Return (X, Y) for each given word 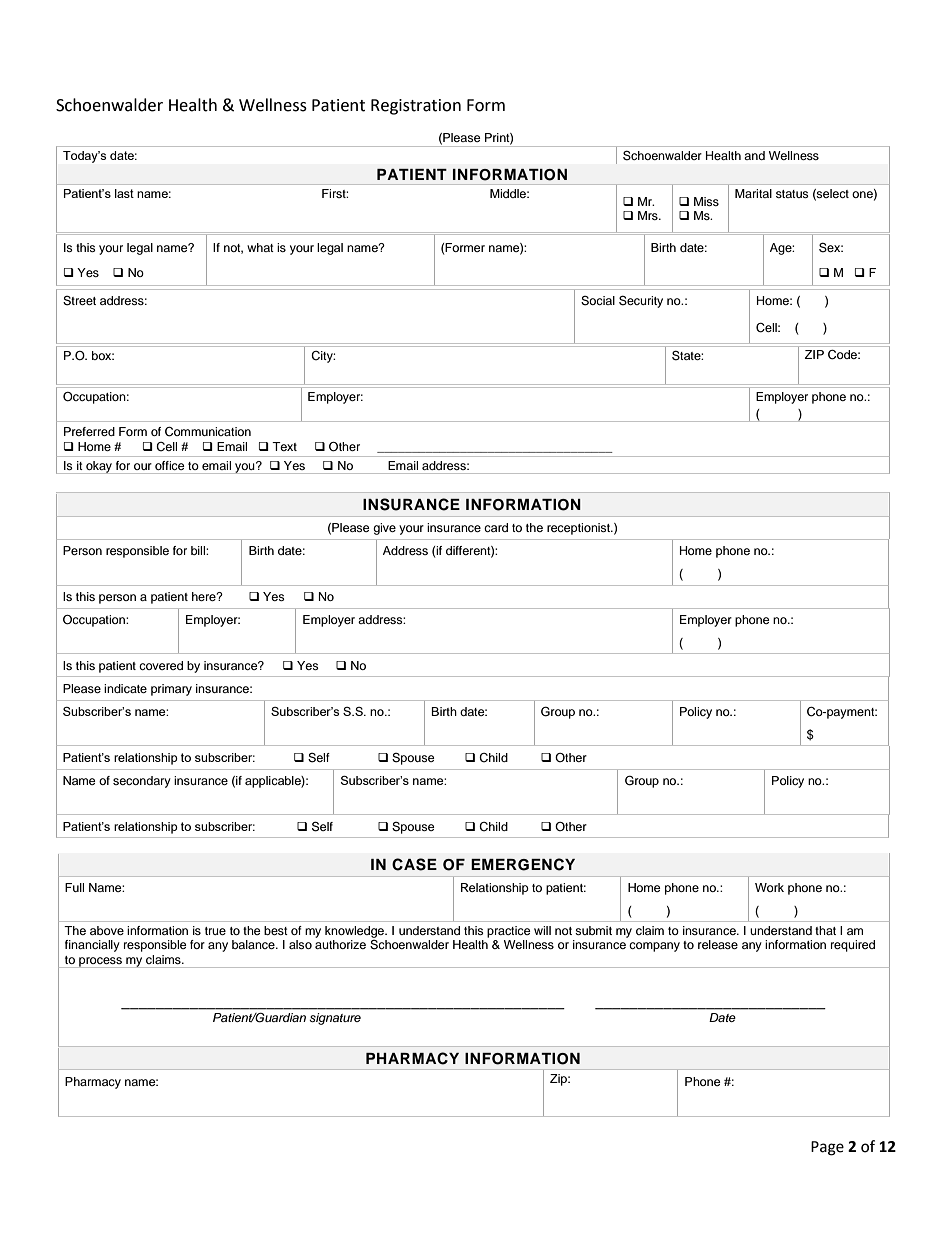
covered (161, 665)
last (124, 193)
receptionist (580, 529)
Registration (416, 107)
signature (335, 1019)
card (496, 527)
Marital (753, 193)
